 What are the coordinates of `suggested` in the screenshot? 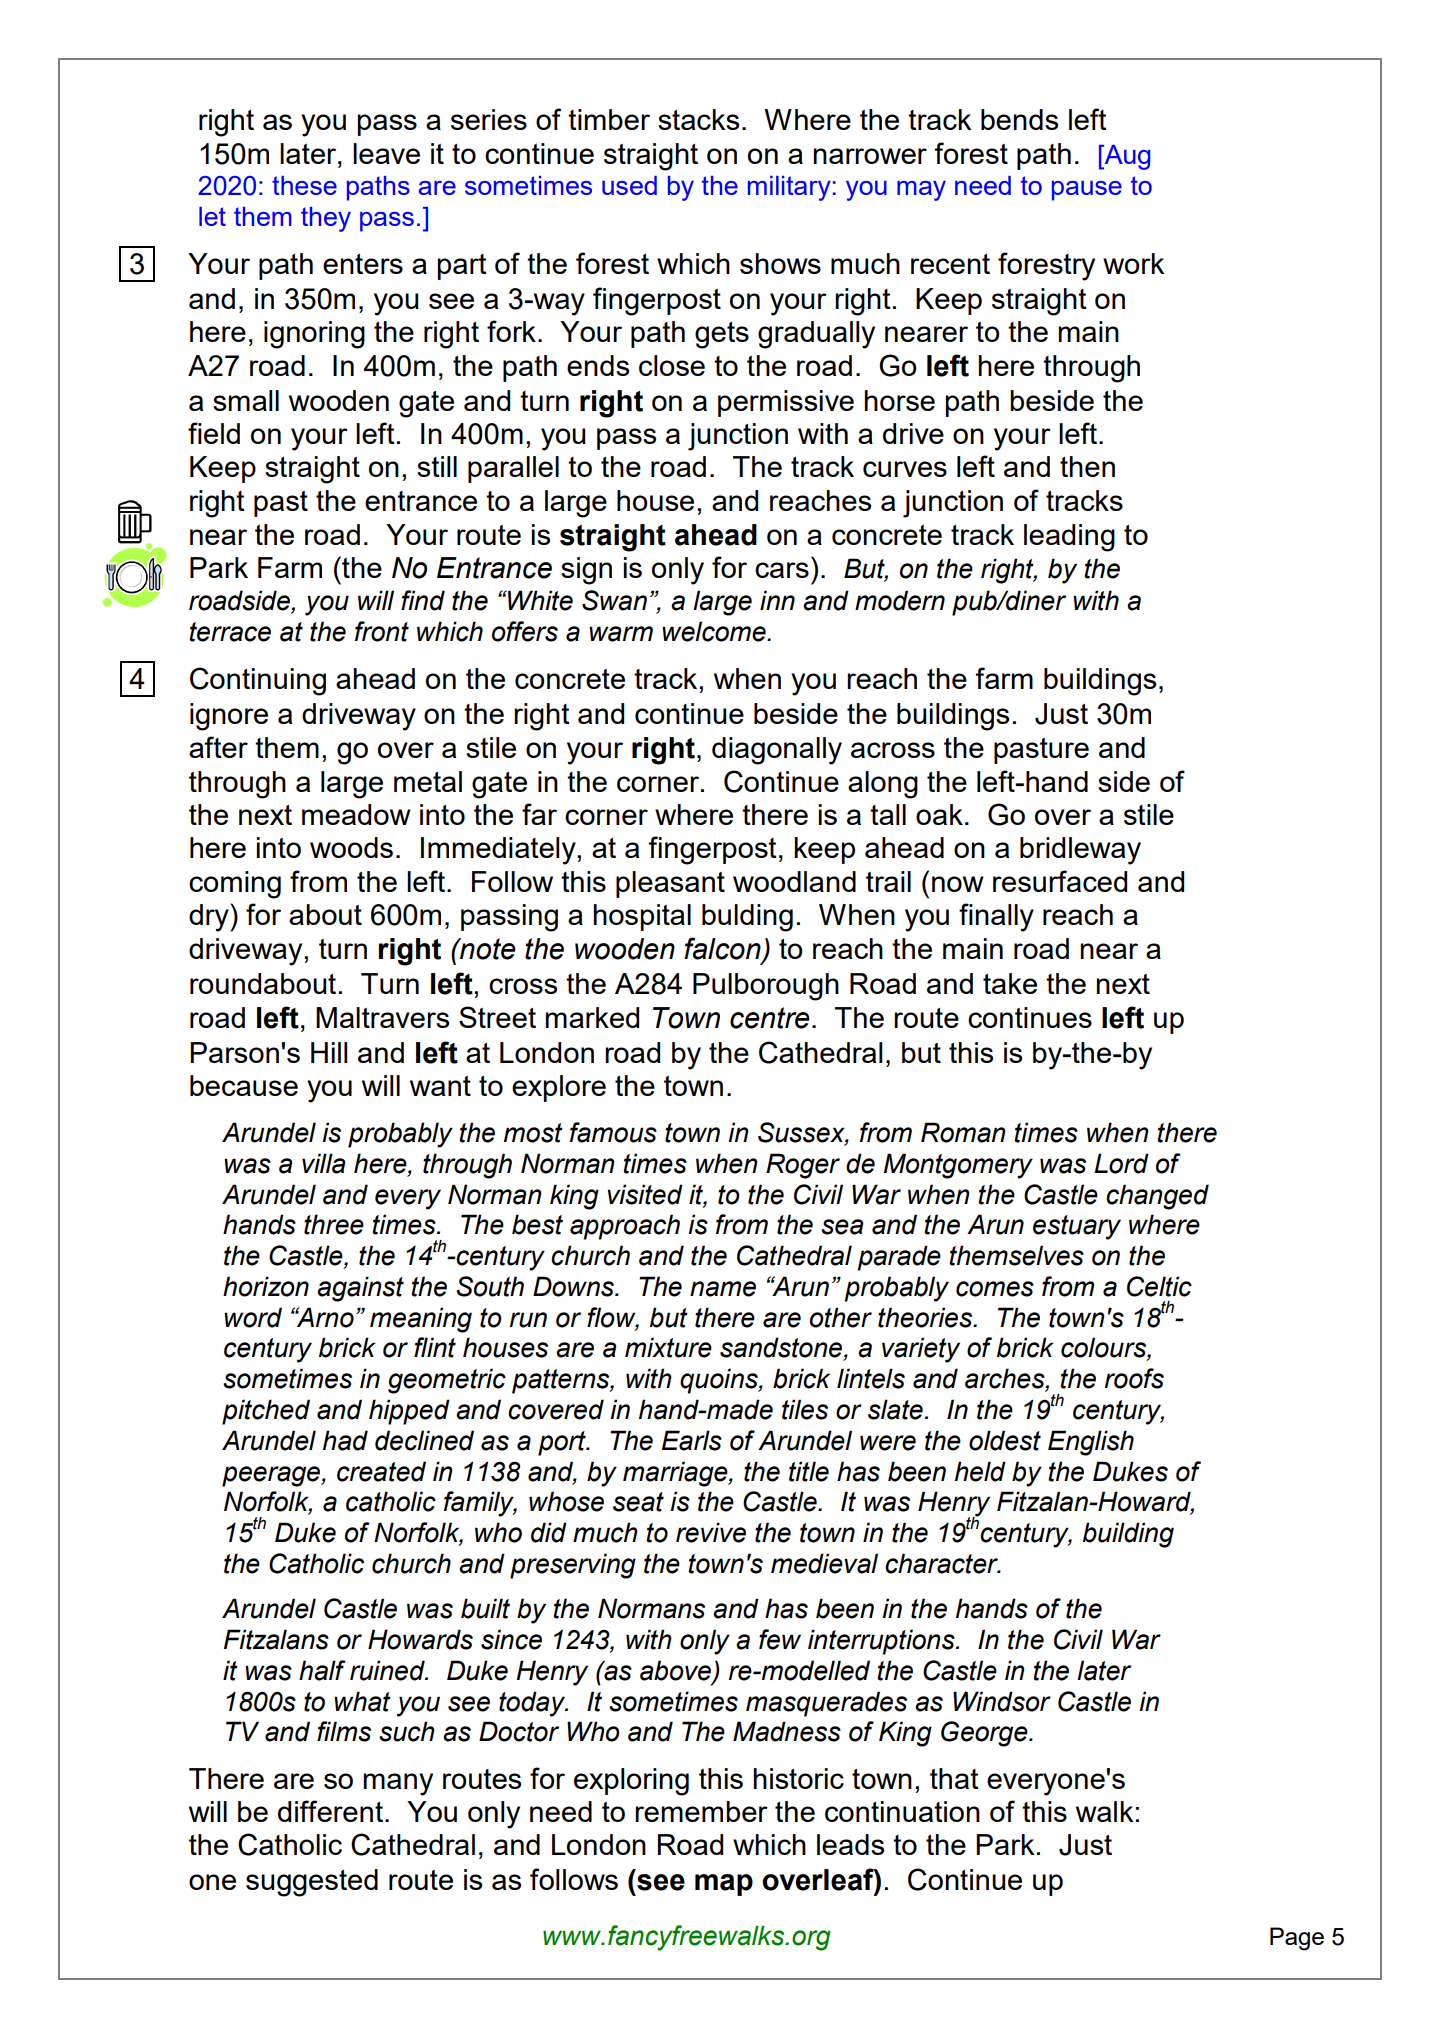 It's located at (312, 1883).
